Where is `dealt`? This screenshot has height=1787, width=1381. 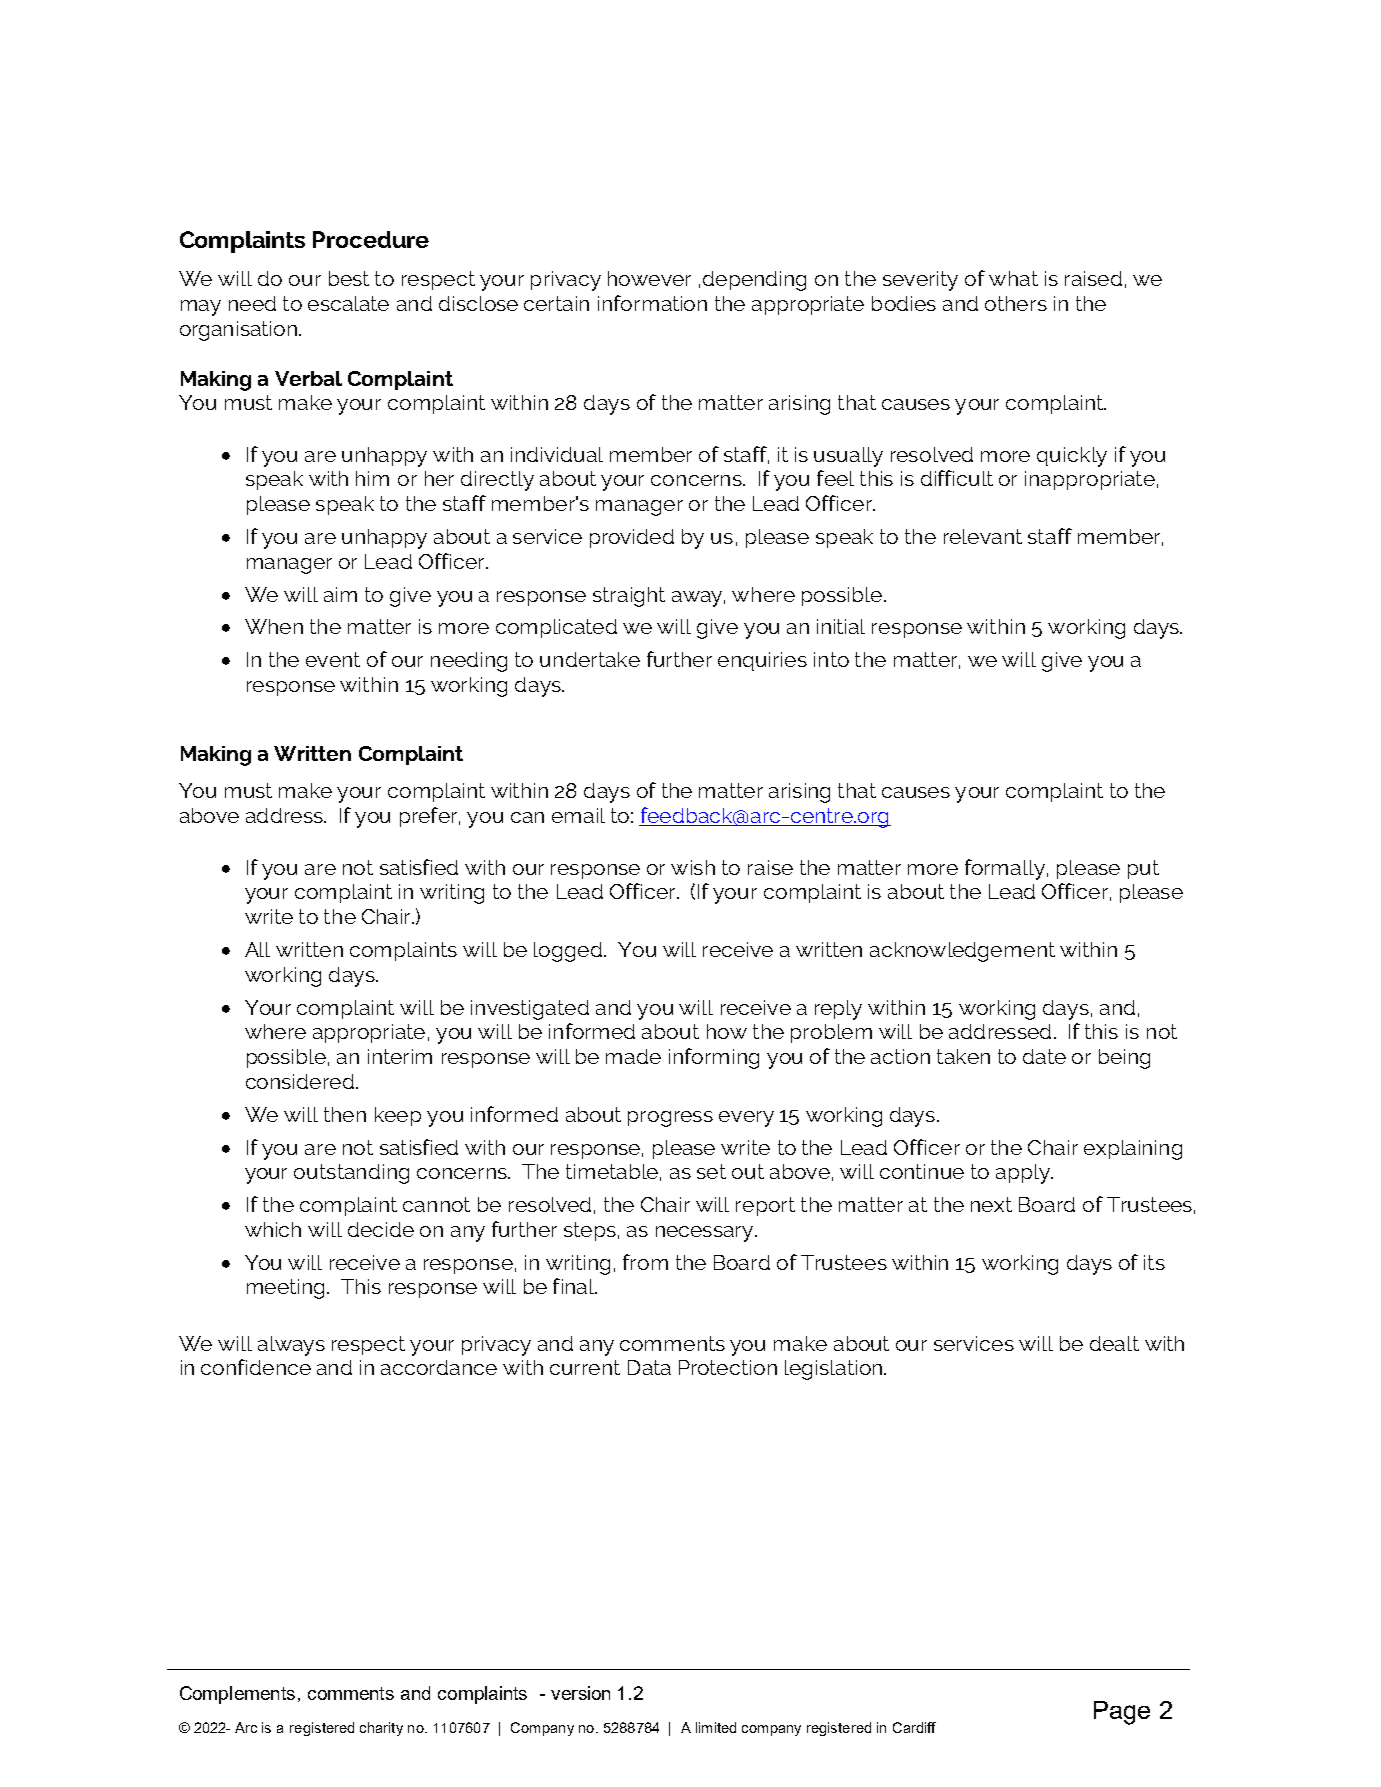 dealt is located at coordinates (1114, 1343).
